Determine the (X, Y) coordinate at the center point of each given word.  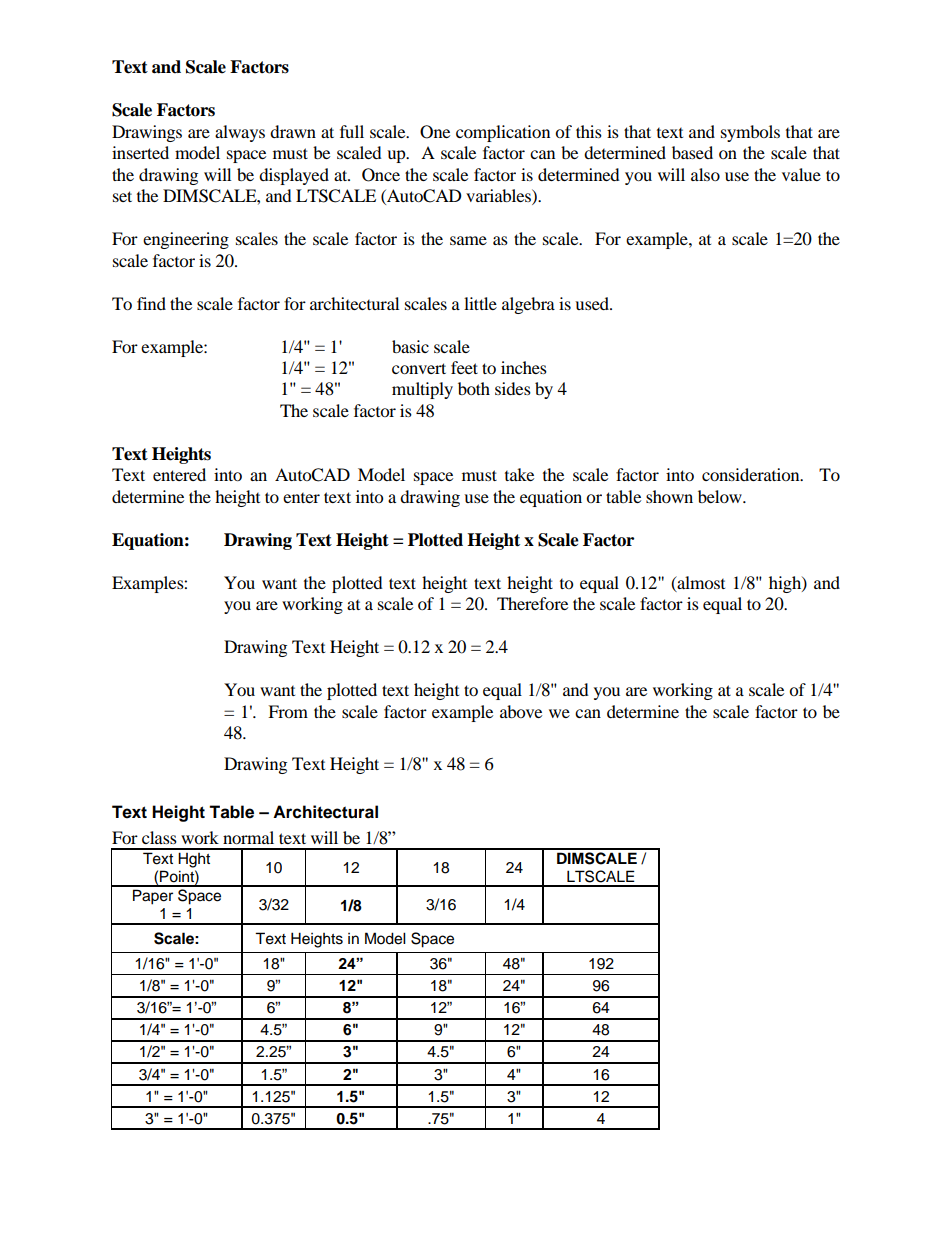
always (240, 133)
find (151, 303)
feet (464, 367)
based (692, 152)
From (288, 711)
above (521, 711)
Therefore (532, 603)
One (435, 132)
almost (700, 583)
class (159, 837)
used (593, 303)
